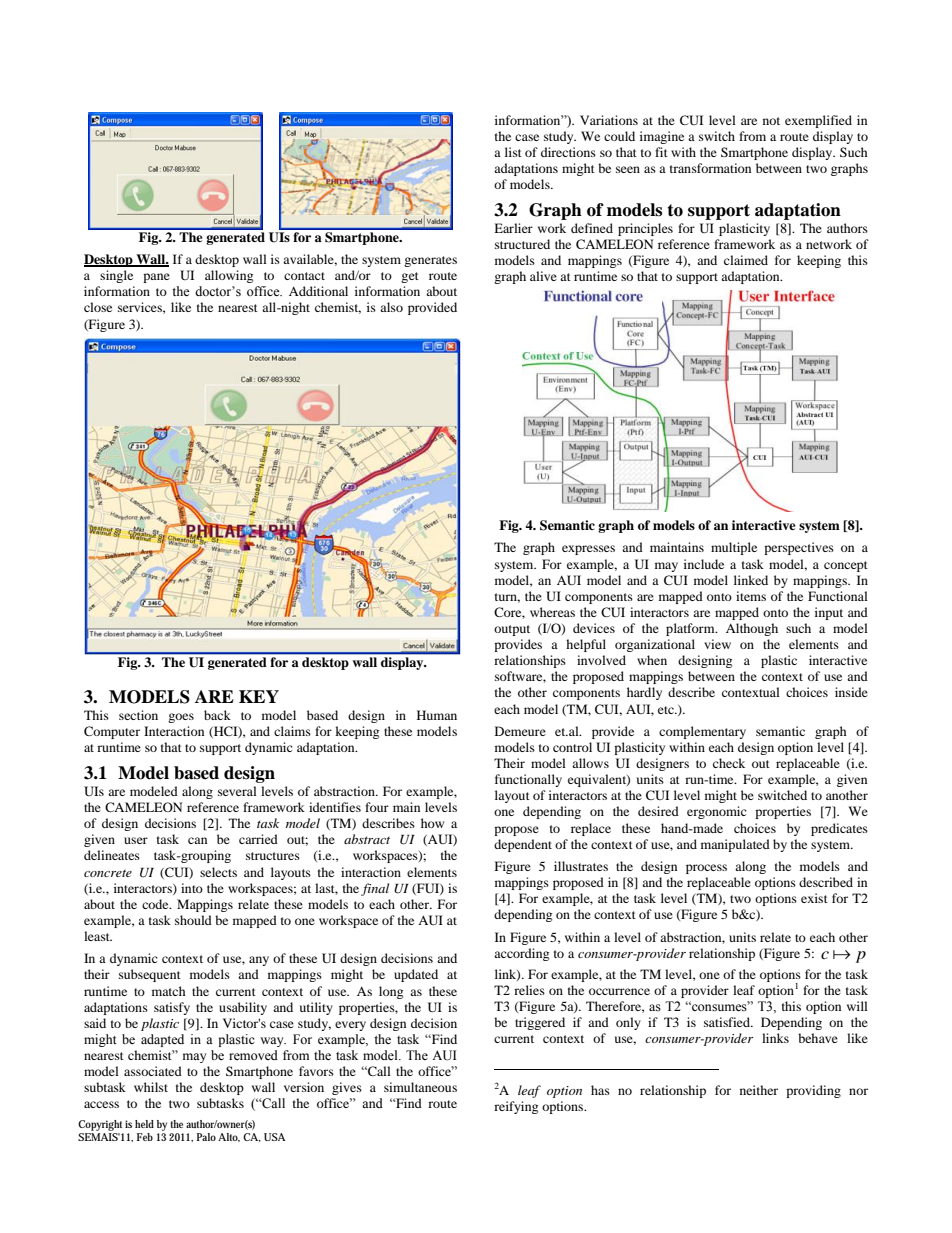 Image resolution: width=952 pixels, height=1233 pixels. Describe the element at coordinates (710, 168) in the screenshot. I see `transformation` at that location.
